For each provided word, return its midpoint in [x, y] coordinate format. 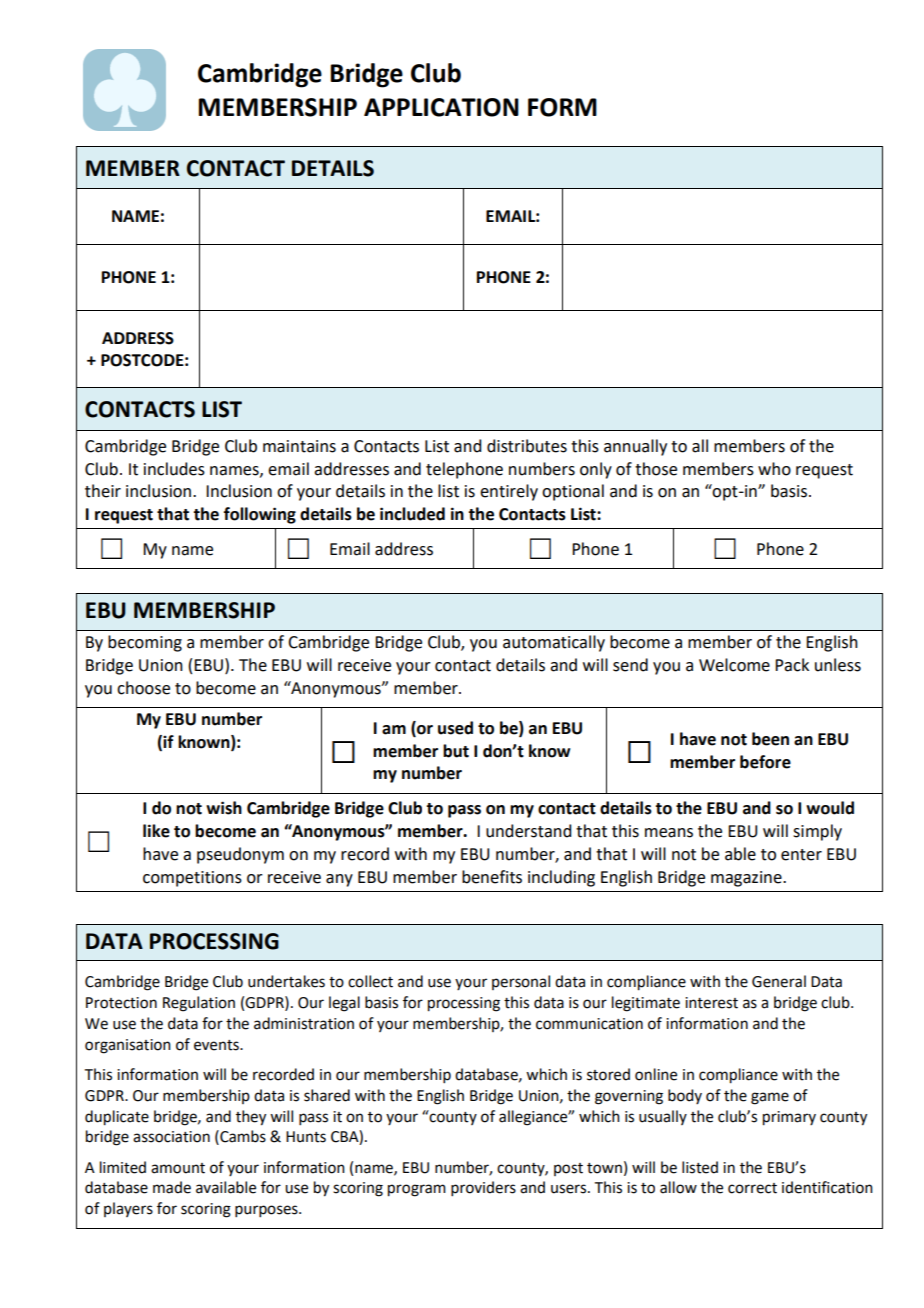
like [156, 831]
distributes [527, 446]
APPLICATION [441, 107]
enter [801, 855]
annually [635, 447]
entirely [509, 492]
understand [528, 831]
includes [174, 469]
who [774, 469]
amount [178, 1168]
